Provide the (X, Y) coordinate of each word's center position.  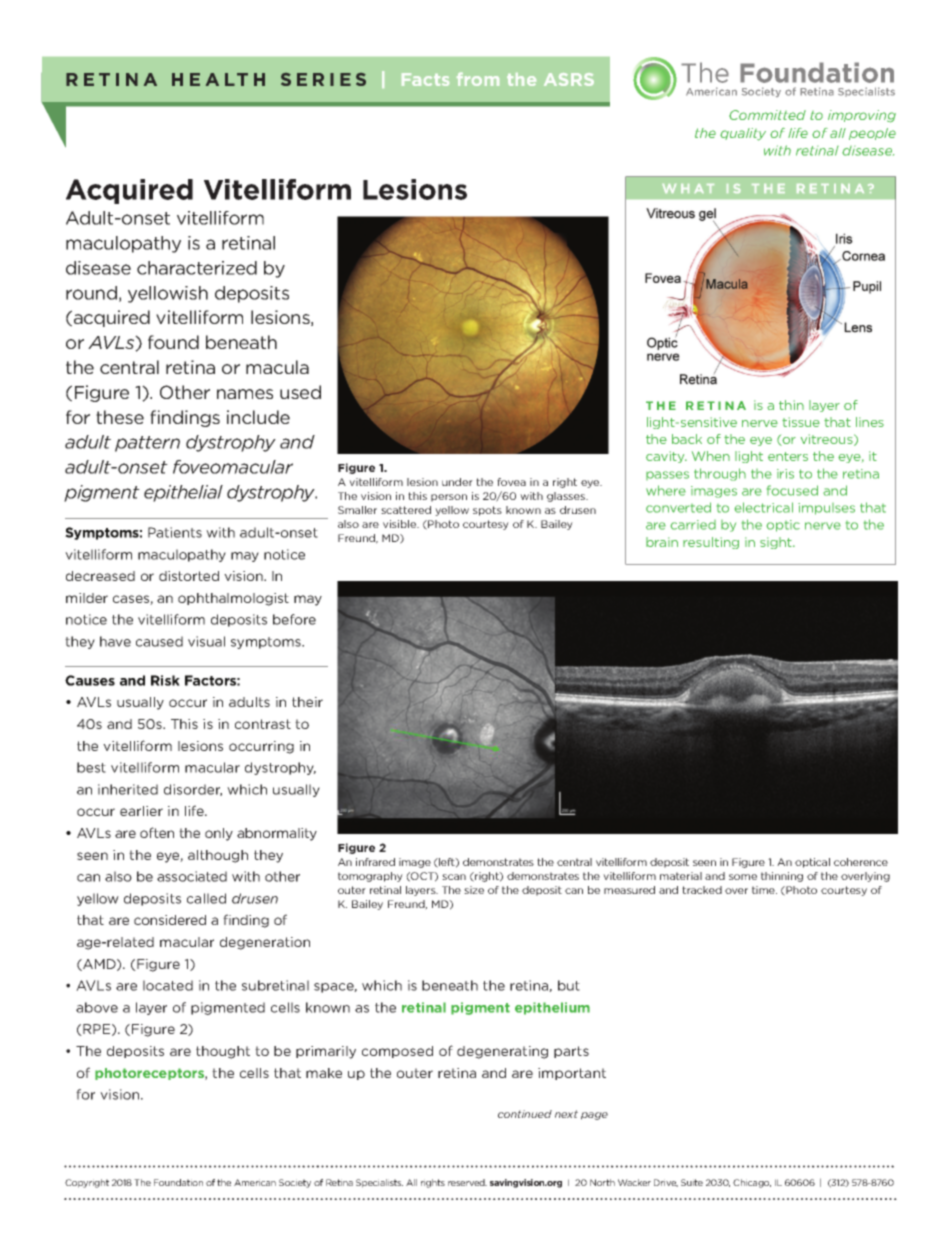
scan (454, 877)
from (478, 79)
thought (223, 1052)
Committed (767, 115)
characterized (197, 268)
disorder (193, 790)
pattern (147, 444)
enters (788, 456)
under (457, 482)
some (743, 877)
